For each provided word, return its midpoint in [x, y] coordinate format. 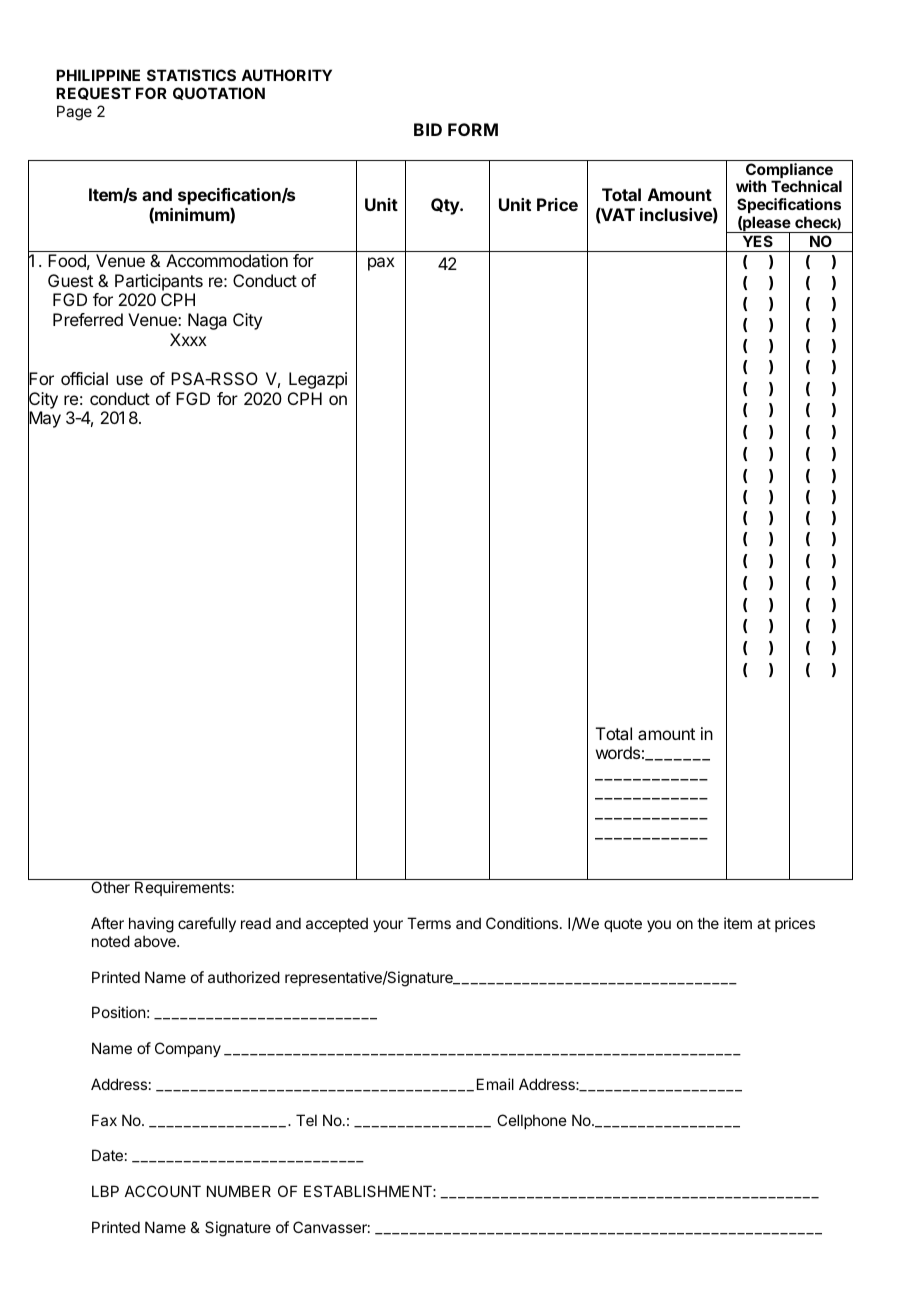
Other [110, 887]
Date [107, 1155]
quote [623, 925]
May [44, 420]
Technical [806, 186]
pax [381, 264]
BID [428, 129]
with [751, 186]
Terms [429, 923]
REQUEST [93, 93]
